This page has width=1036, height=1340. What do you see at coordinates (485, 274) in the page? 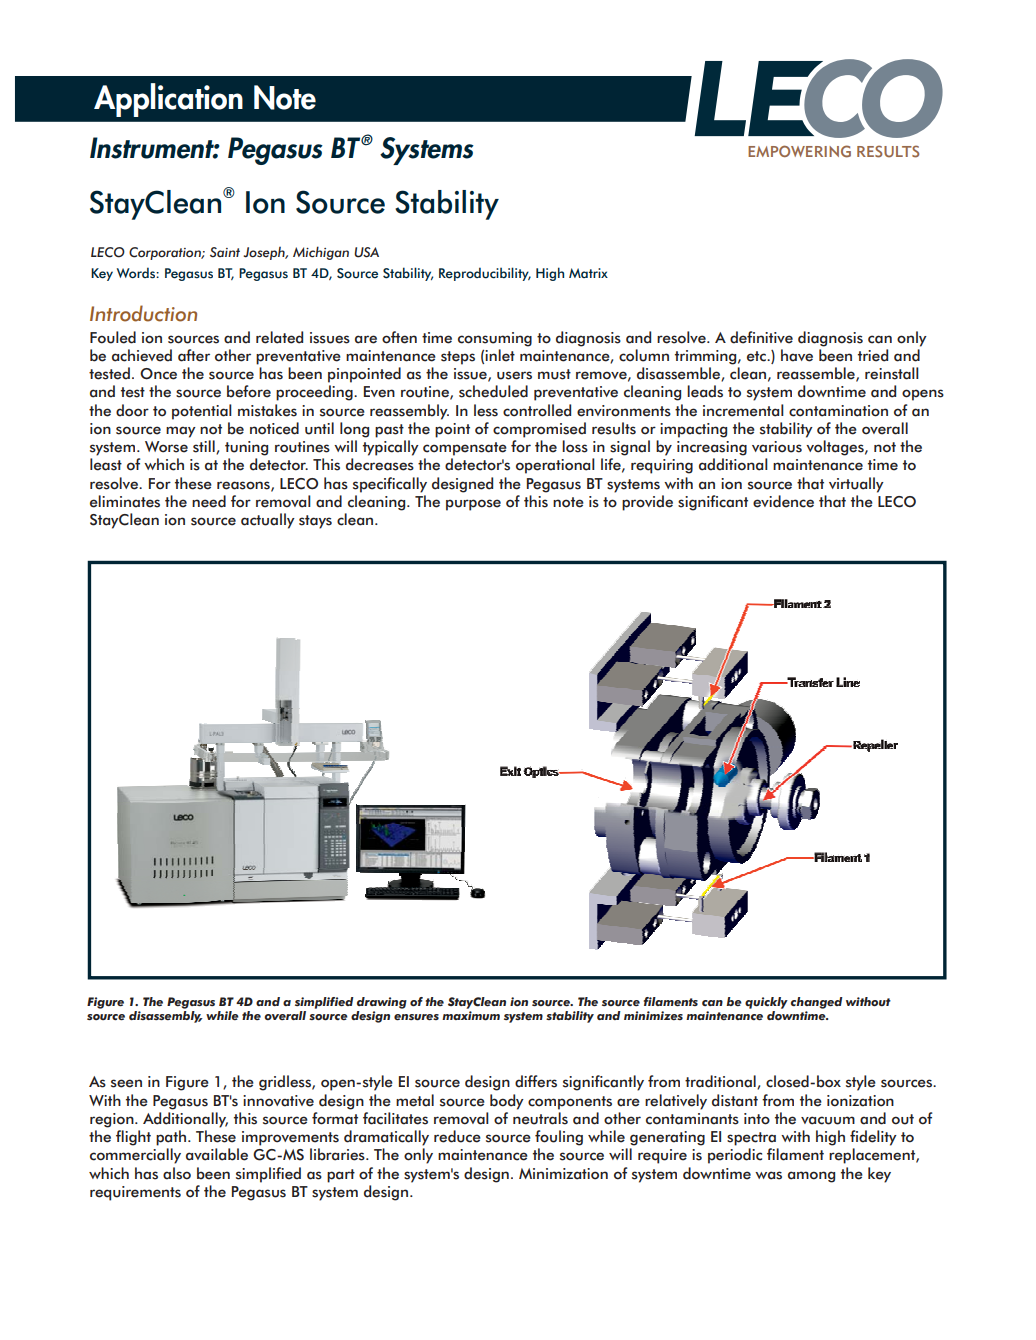
I see `Reproducibility` at bounding box center [485, 274].
